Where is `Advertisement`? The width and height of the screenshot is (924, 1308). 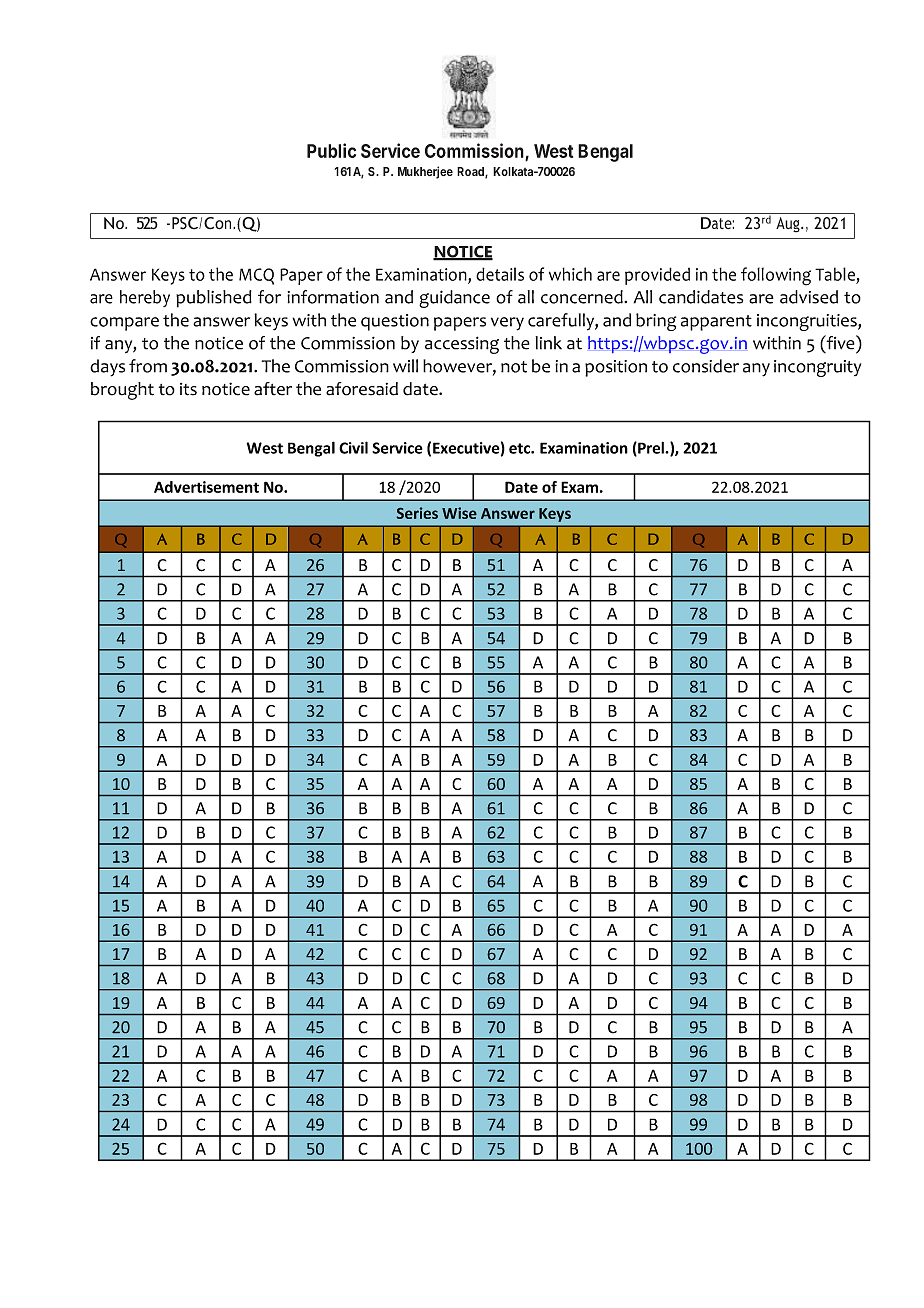
Advertisement is located at coordinates (206, 487).
